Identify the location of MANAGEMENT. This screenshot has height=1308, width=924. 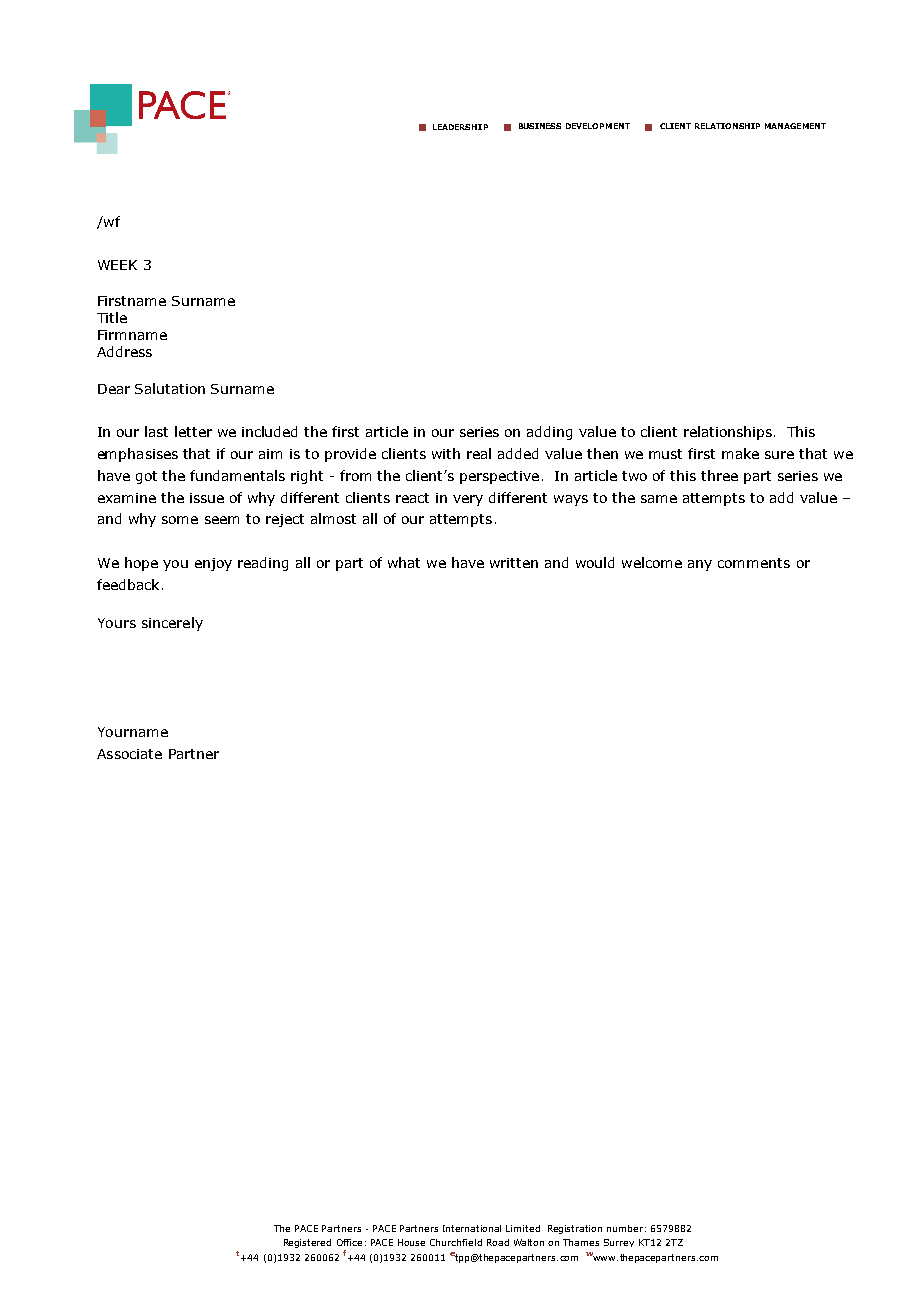
(795, 126).
